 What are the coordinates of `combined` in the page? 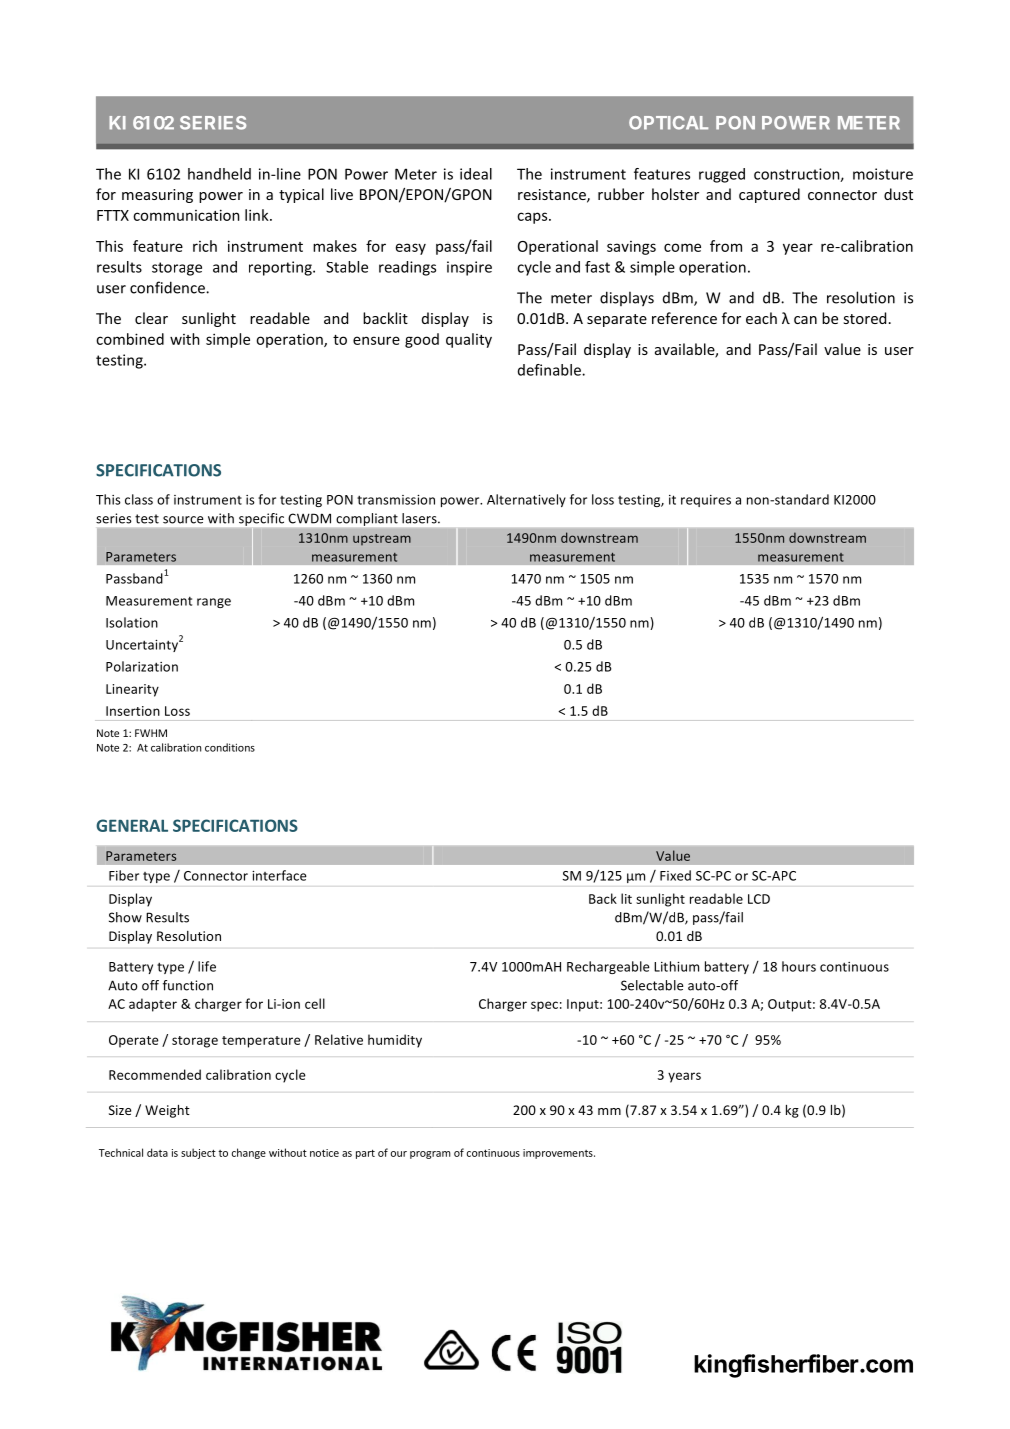 It's located at (130, 339).
